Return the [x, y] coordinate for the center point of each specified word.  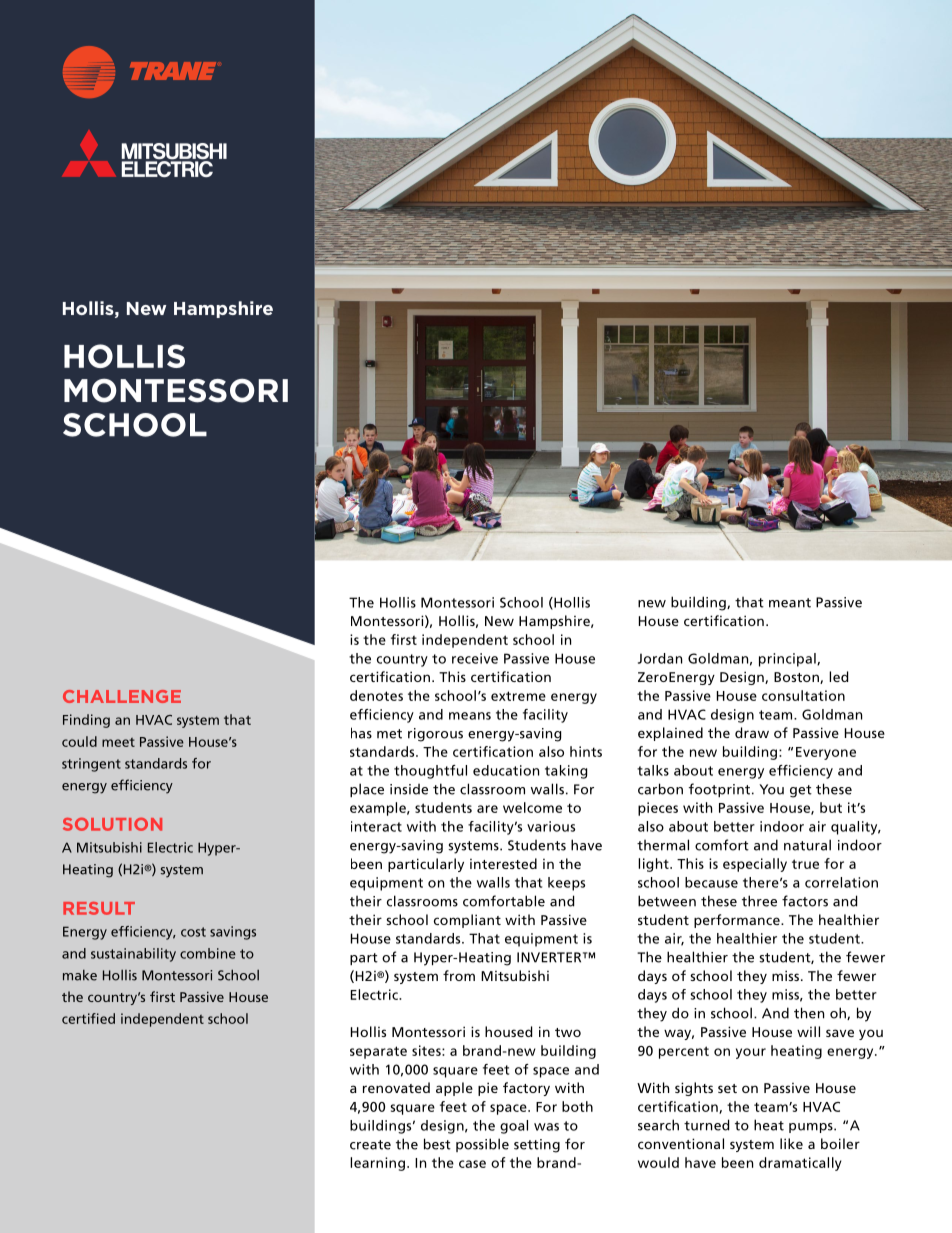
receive [475, 658]
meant [790, 603]
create [370, 1145]
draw [752, 732]
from [459, 975]
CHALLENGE [122, 696]
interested [503, 863]
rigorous [435, 735]
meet [118, 742]
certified [88, 1018]
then [809, 1013]
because [711, 882]
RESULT [99, 908]
